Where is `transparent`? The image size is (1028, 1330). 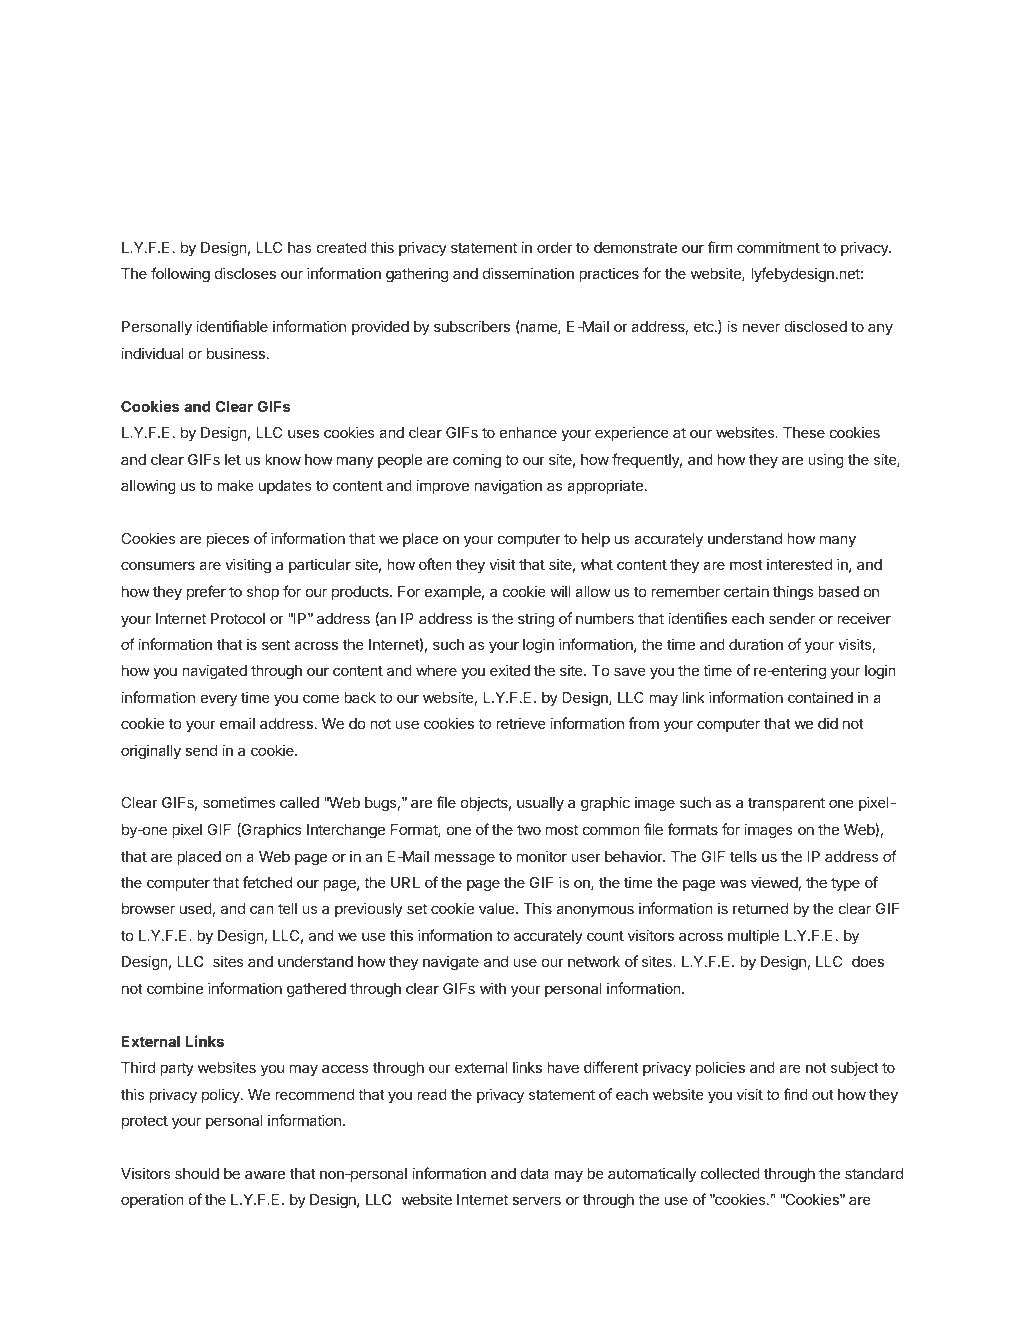 transparent is located at coordinates (786, 804).
